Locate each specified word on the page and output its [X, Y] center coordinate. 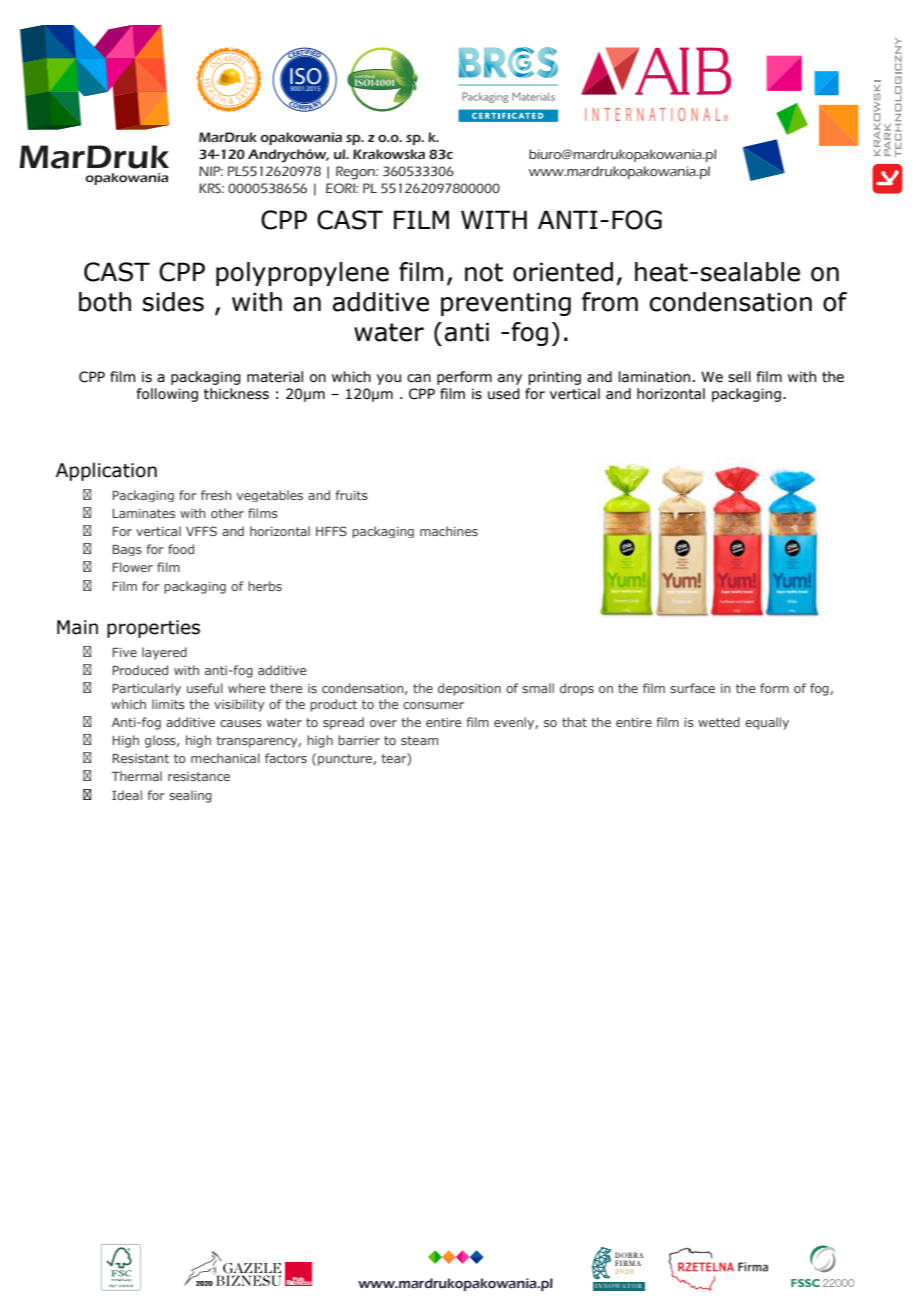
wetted [719, 722]
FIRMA [628, 1263]
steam [419, 740]
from [610, 302]
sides [173, 302]
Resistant [141, 758]
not [484, 272]
